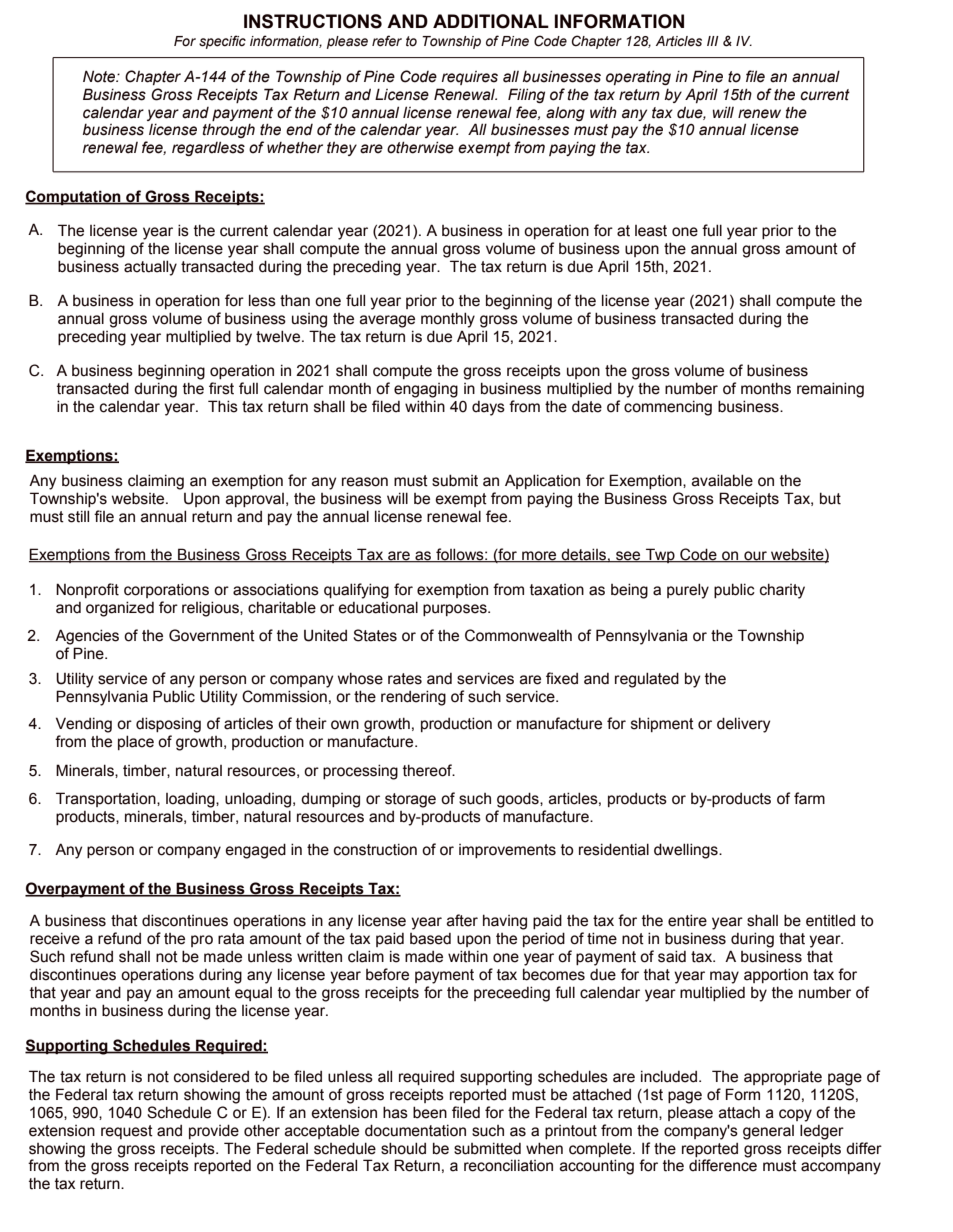 This screenshot has height=1232, width=953. What do you see at coordinates (830, 390) in the screenshot?
I see `remaining` at bounding box center [830, 390].
